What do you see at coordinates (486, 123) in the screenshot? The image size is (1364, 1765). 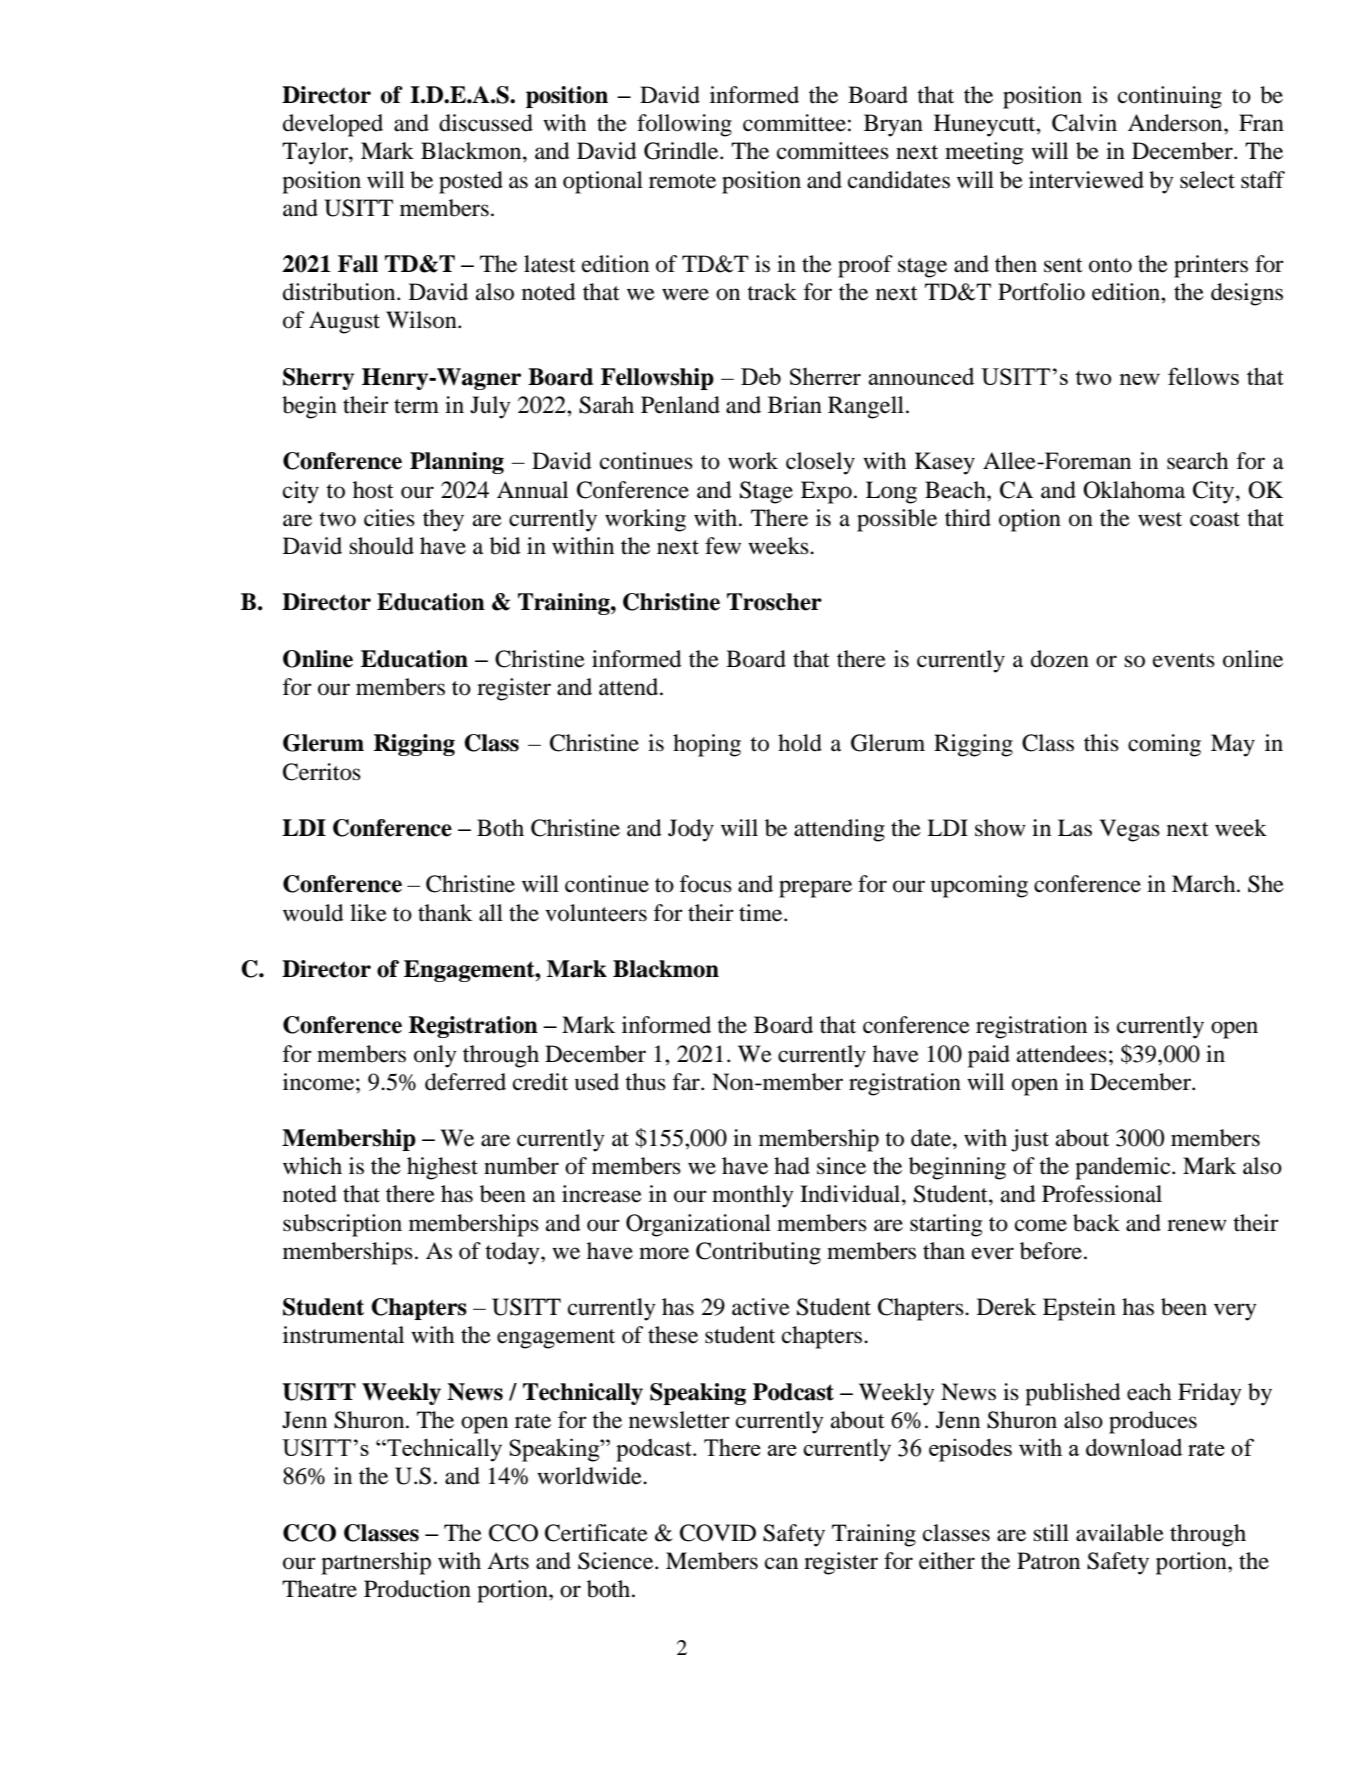 I see `discussed` at bounding box center [486, 123].
